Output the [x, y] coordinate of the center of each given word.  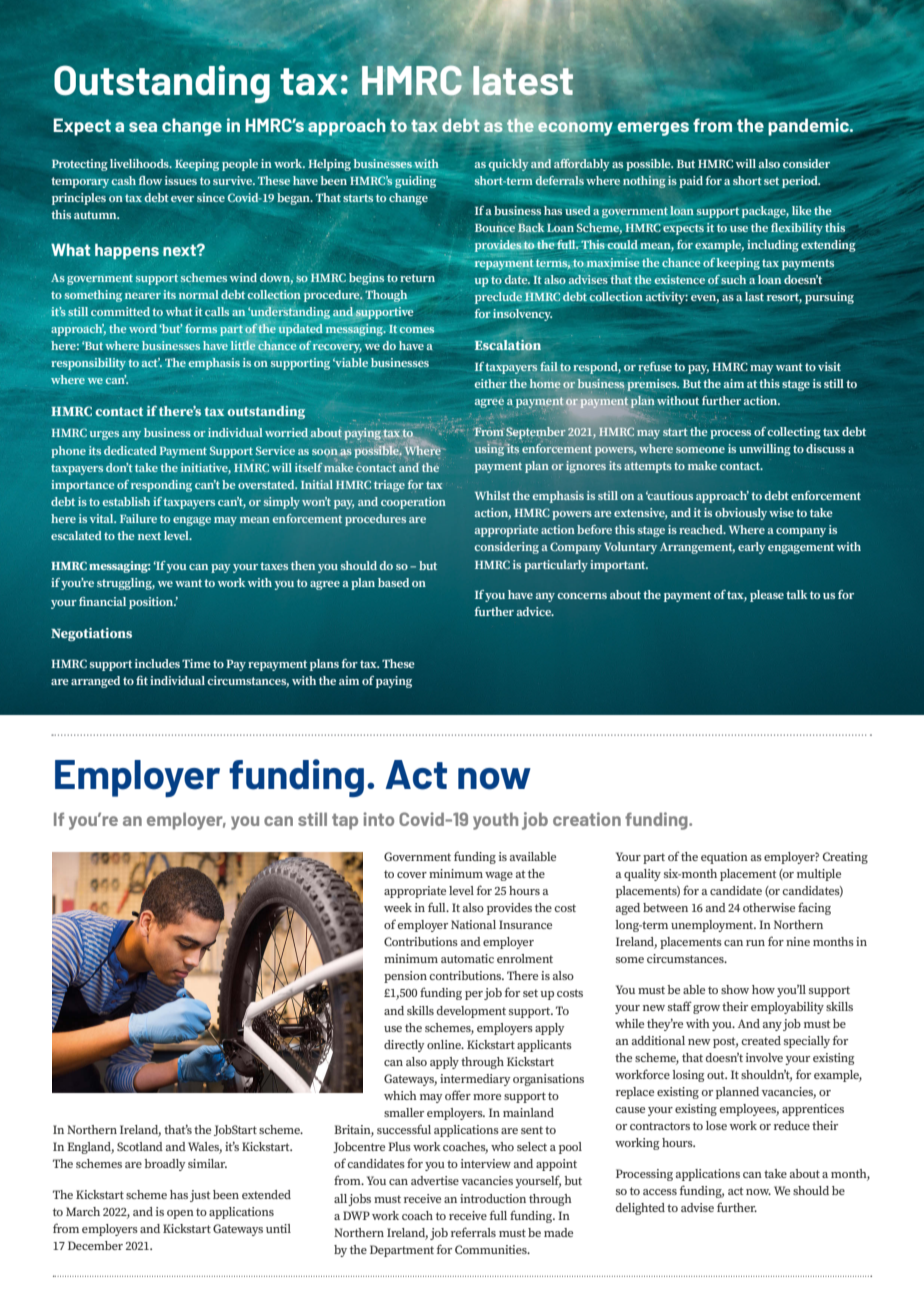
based [393, 582]
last [754, 296]
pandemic [809, 127]
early [752, 548]
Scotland [140, 1146]
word [143, 328]
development [471, 1012]
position [152, 603]
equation [724, 858]
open [180, 1214]
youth [495, 821]
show [735, 989]
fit [142, 680]
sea [143, 127]
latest [523, 80]
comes [416, 330]
